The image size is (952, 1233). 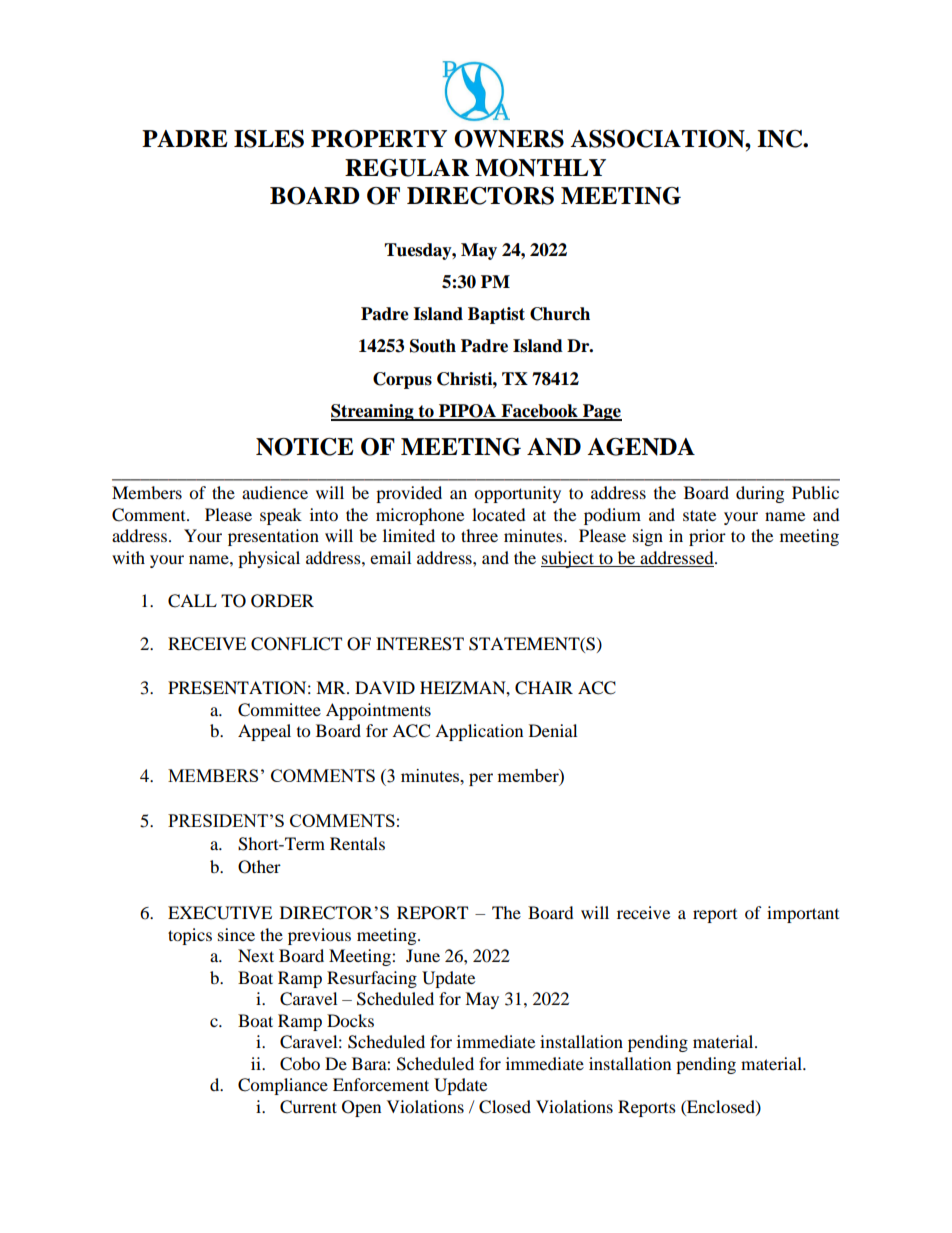 What do you see at coordinates (283, 1086) in the screenshot?
I see `Compliance` at bounding box center [283, 1086].
